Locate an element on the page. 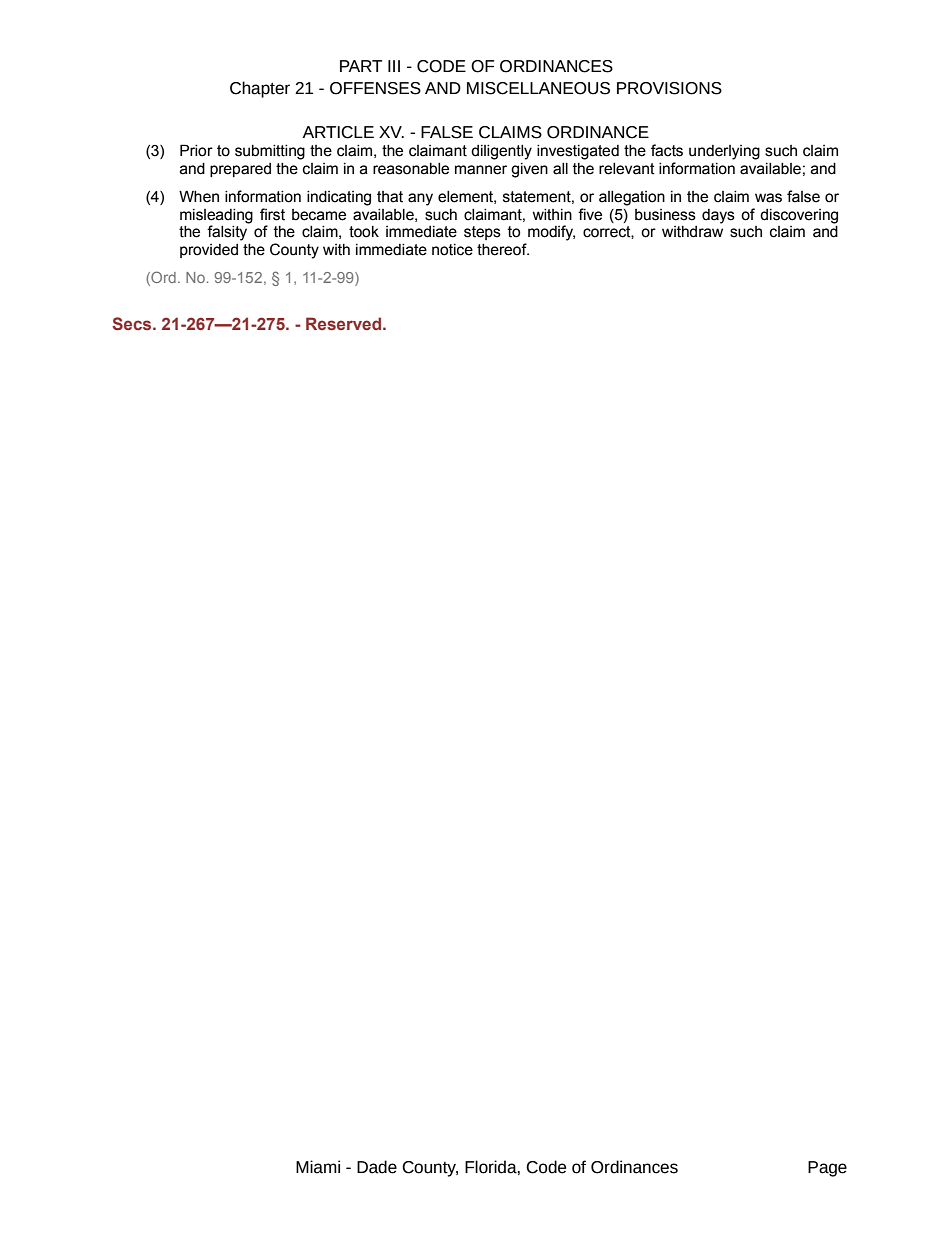  provided is located at coordinates (209, 251).
